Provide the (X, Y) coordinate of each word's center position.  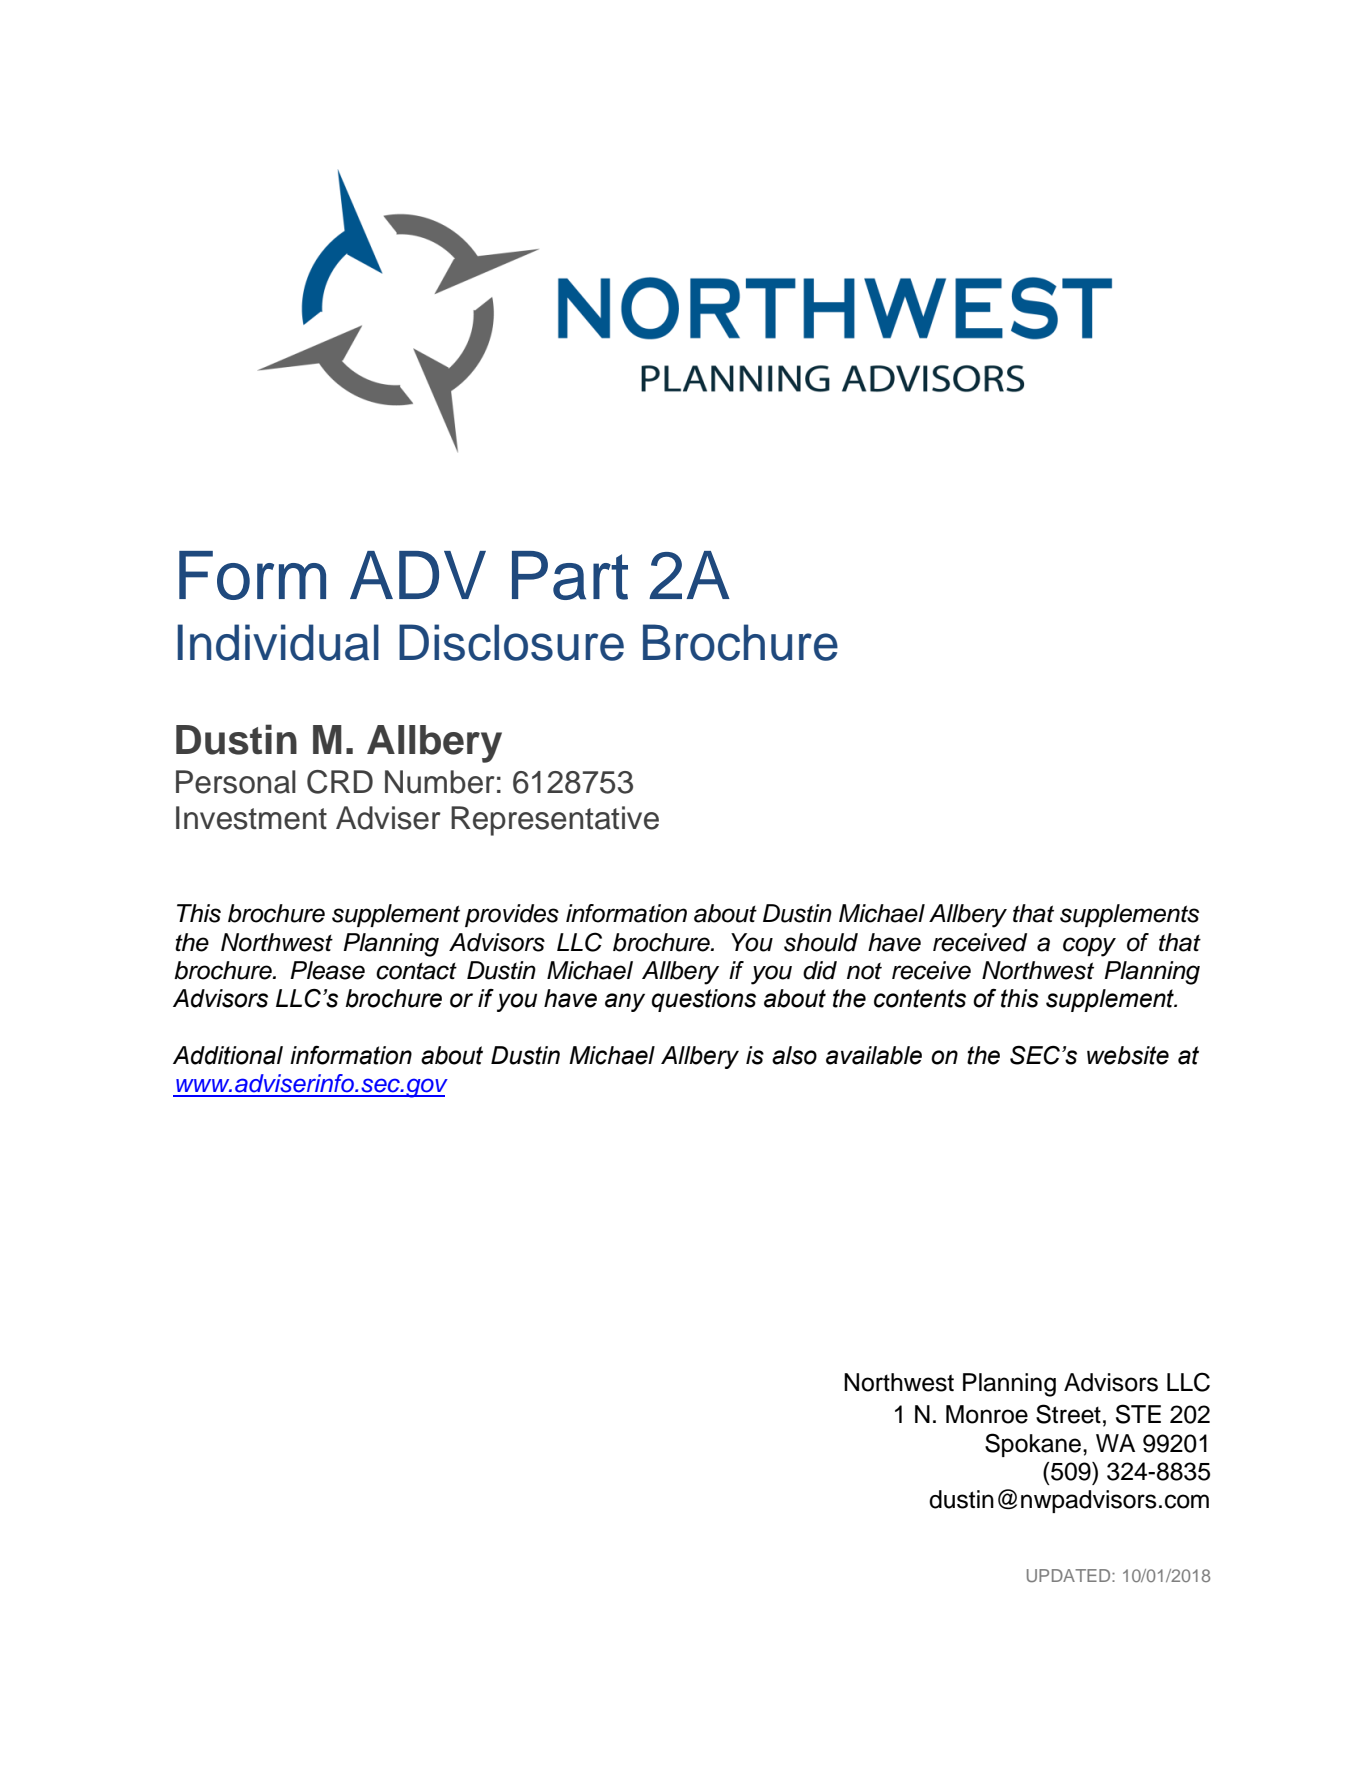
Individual (278, 642)
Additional (228, 1055)
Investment (251, 818)
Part (570, 575)
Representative (555, 821)
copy (1089, 947)
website (1128, 1055)
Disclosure (511, 642)
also (794, 1055)
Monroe (987, 1414)
